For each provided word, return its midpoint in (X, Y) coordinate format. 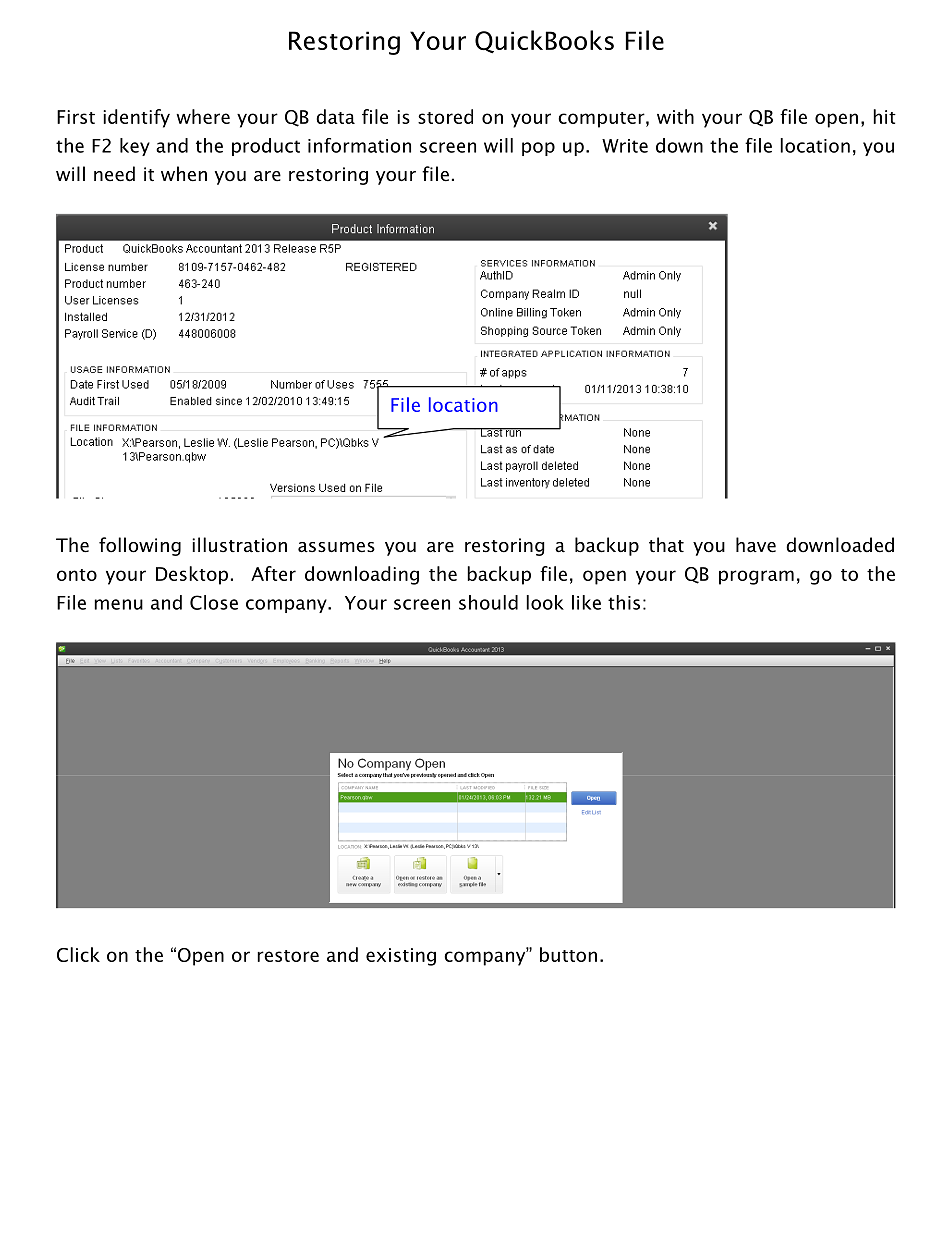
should (488, 602)
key (135, 147)
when (184, 174)
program (756, 577)
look (545, 602)
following (140, 546)
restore (288, 956)
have (756, 545)
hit (884, 116)
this (624, 602)
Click (78, 954)
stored (445, 116)
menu (118, 604)
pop (538, 149)
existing (401, 957)
